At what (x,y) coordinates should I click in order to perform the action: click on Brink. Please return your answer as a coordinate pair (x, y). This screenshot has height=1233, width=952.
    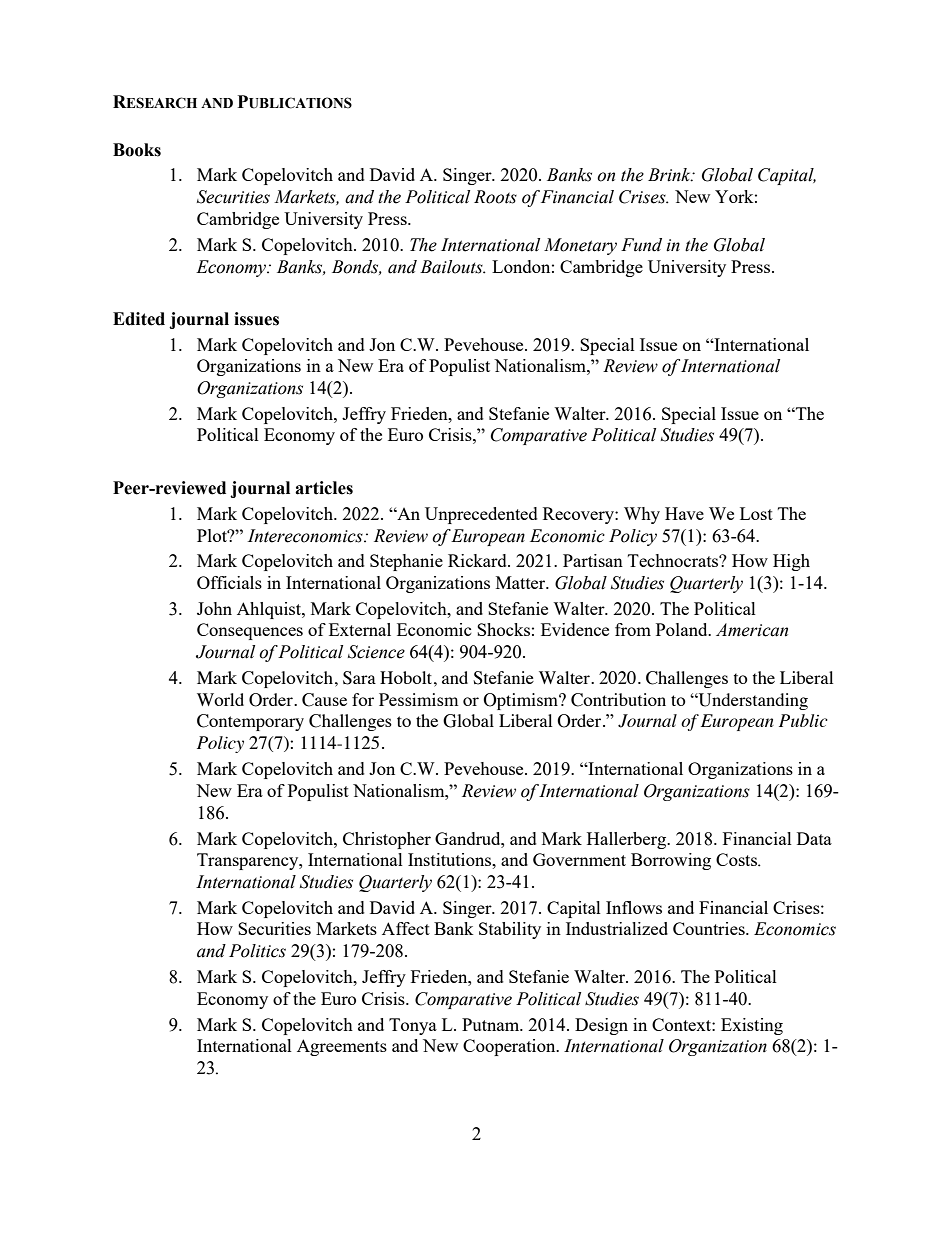
    Looking at the image, I should click on (670, 175).
